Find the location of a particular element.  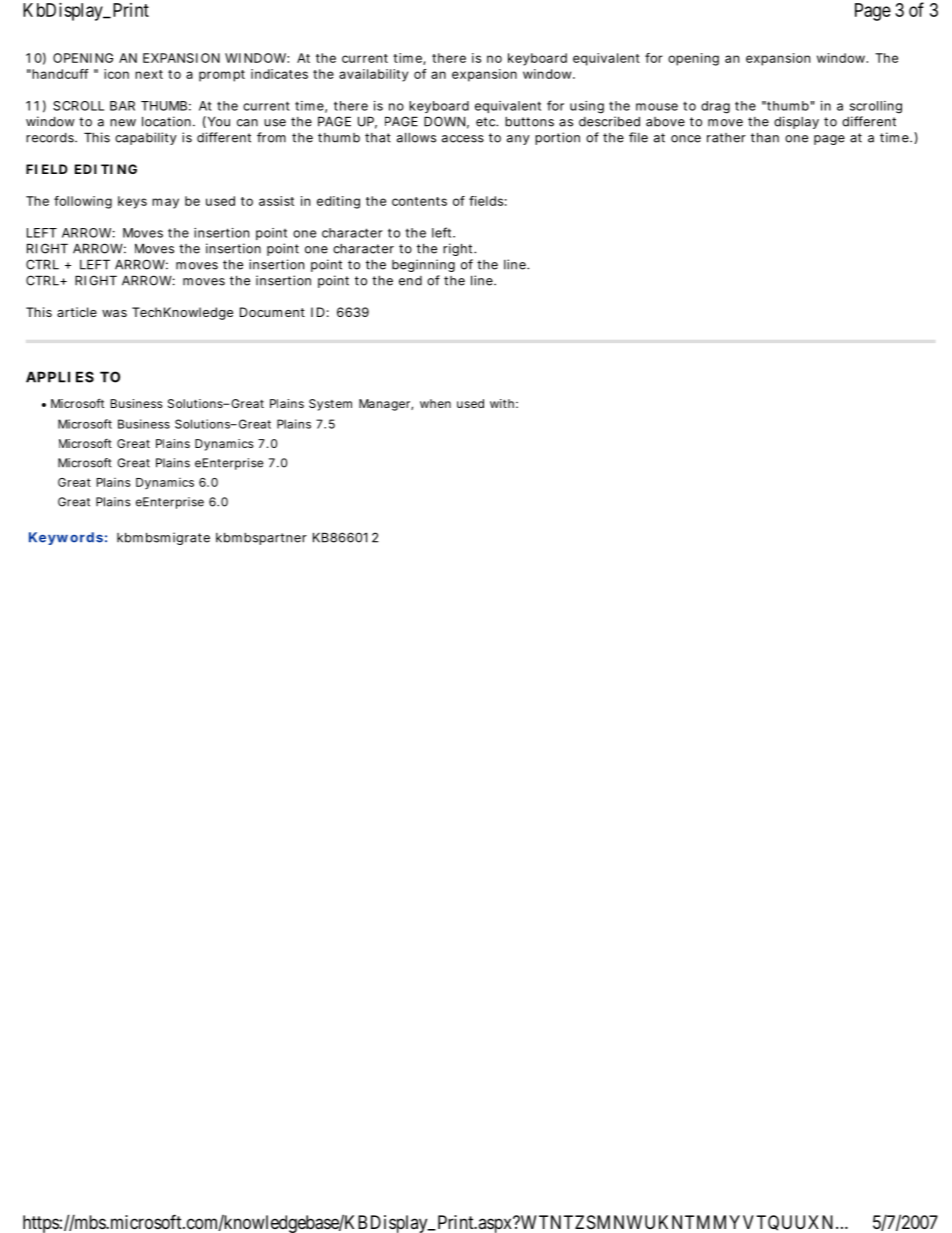

availability is located at coordinates (373, 75).
